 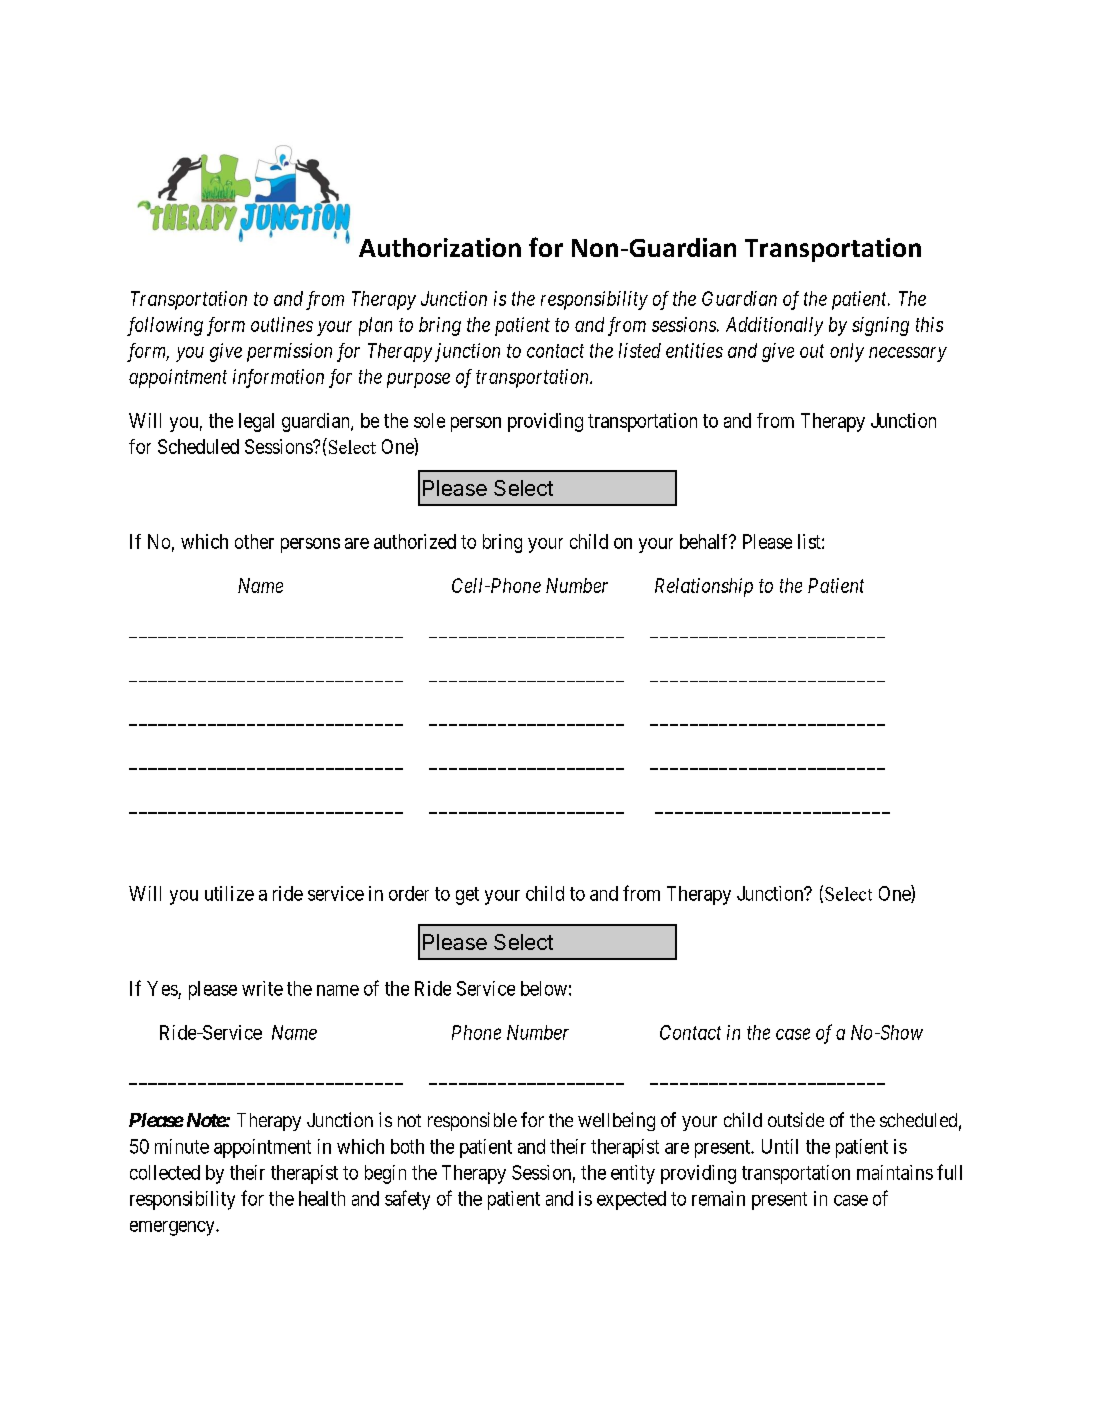 What do you see at coordinates (440, 247) in the document?
I see `Authorization` at bounding box center [440, 247].
